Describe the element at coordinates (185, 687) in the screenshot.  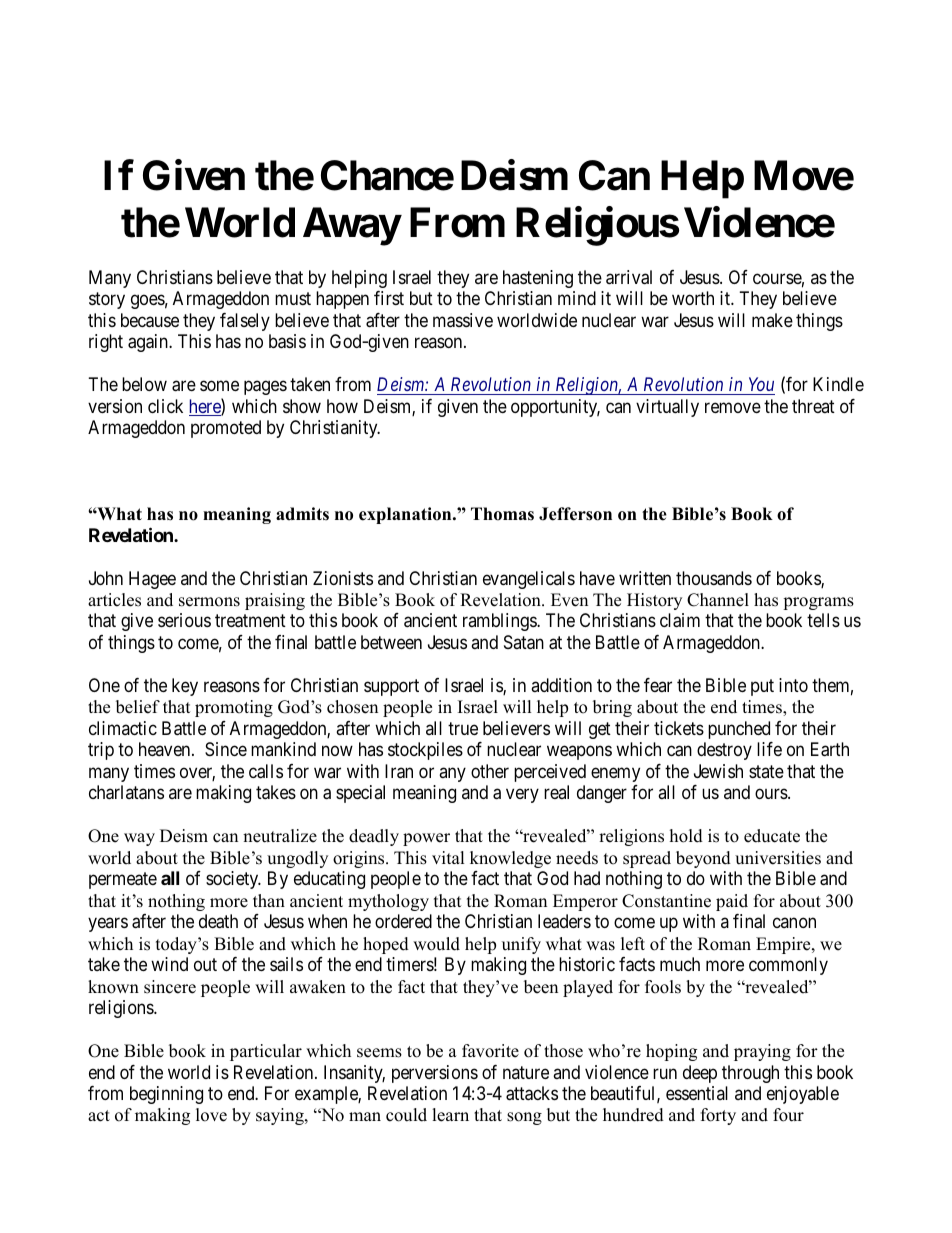
I see `key` at that location.
